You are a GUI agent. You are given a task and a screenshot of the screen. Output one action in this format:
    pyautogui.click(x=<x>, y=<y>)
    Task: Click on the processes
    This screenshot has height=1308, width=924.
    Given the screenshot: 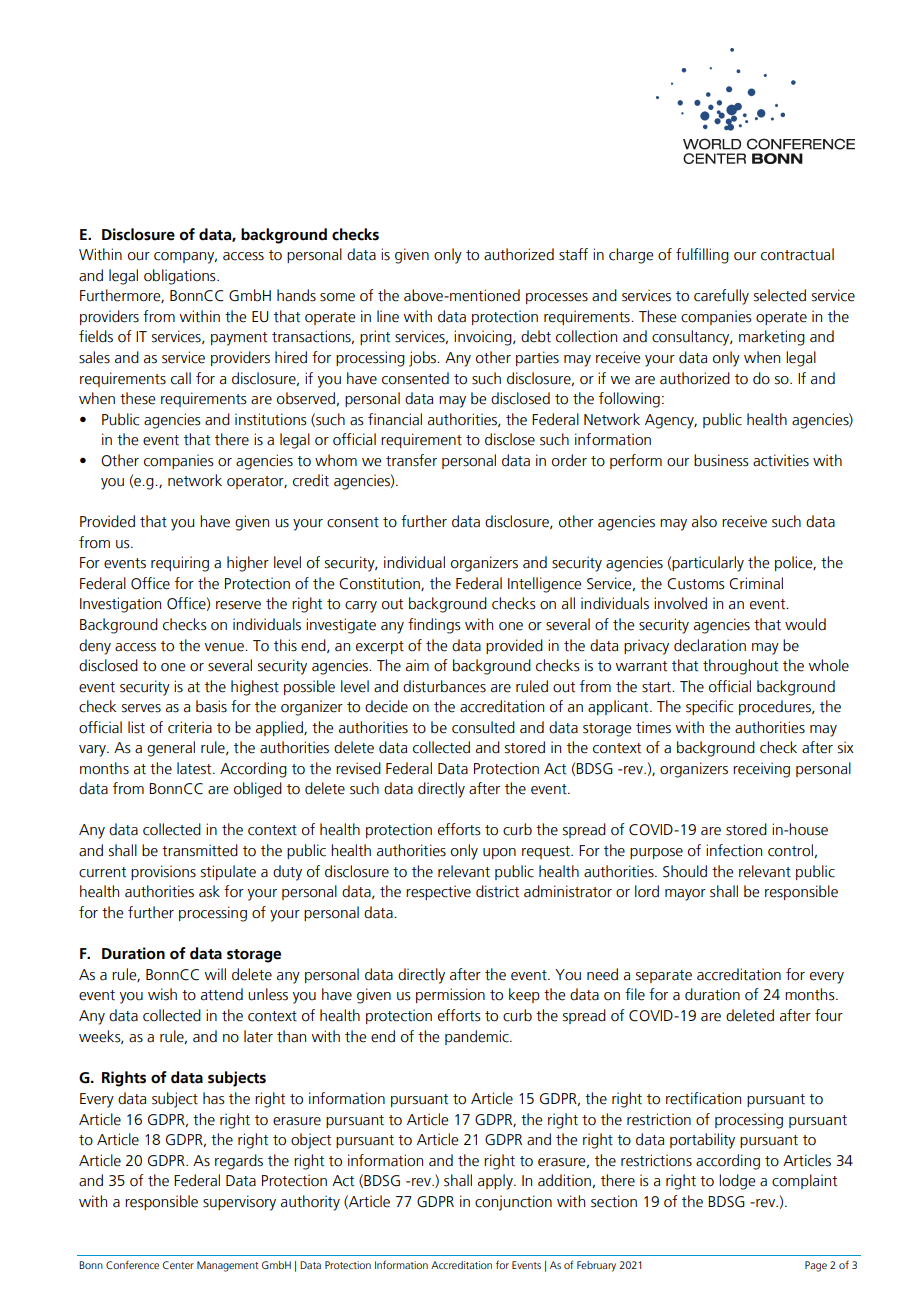 What is the action you would take?
    pyautogui.click(x=557, y=298)
